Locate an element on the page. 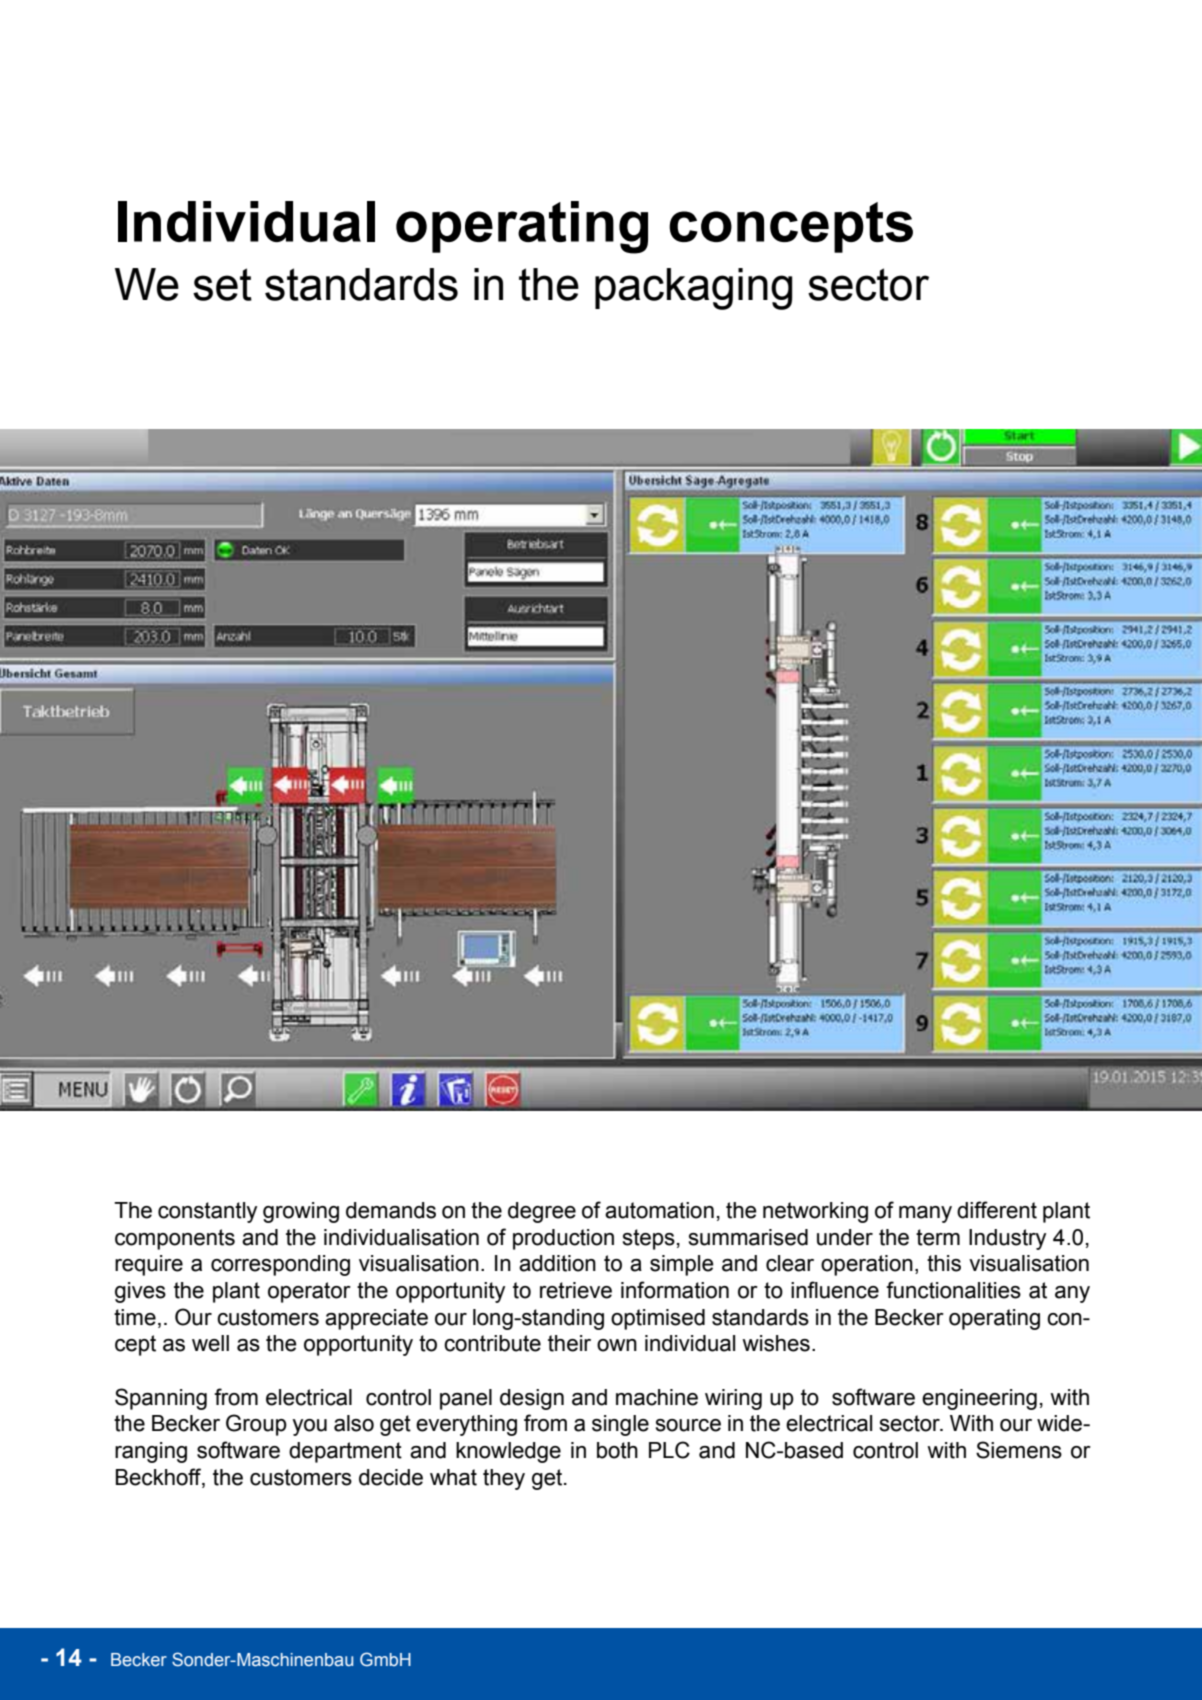  constantly is located at coordinates (207, 1212).
